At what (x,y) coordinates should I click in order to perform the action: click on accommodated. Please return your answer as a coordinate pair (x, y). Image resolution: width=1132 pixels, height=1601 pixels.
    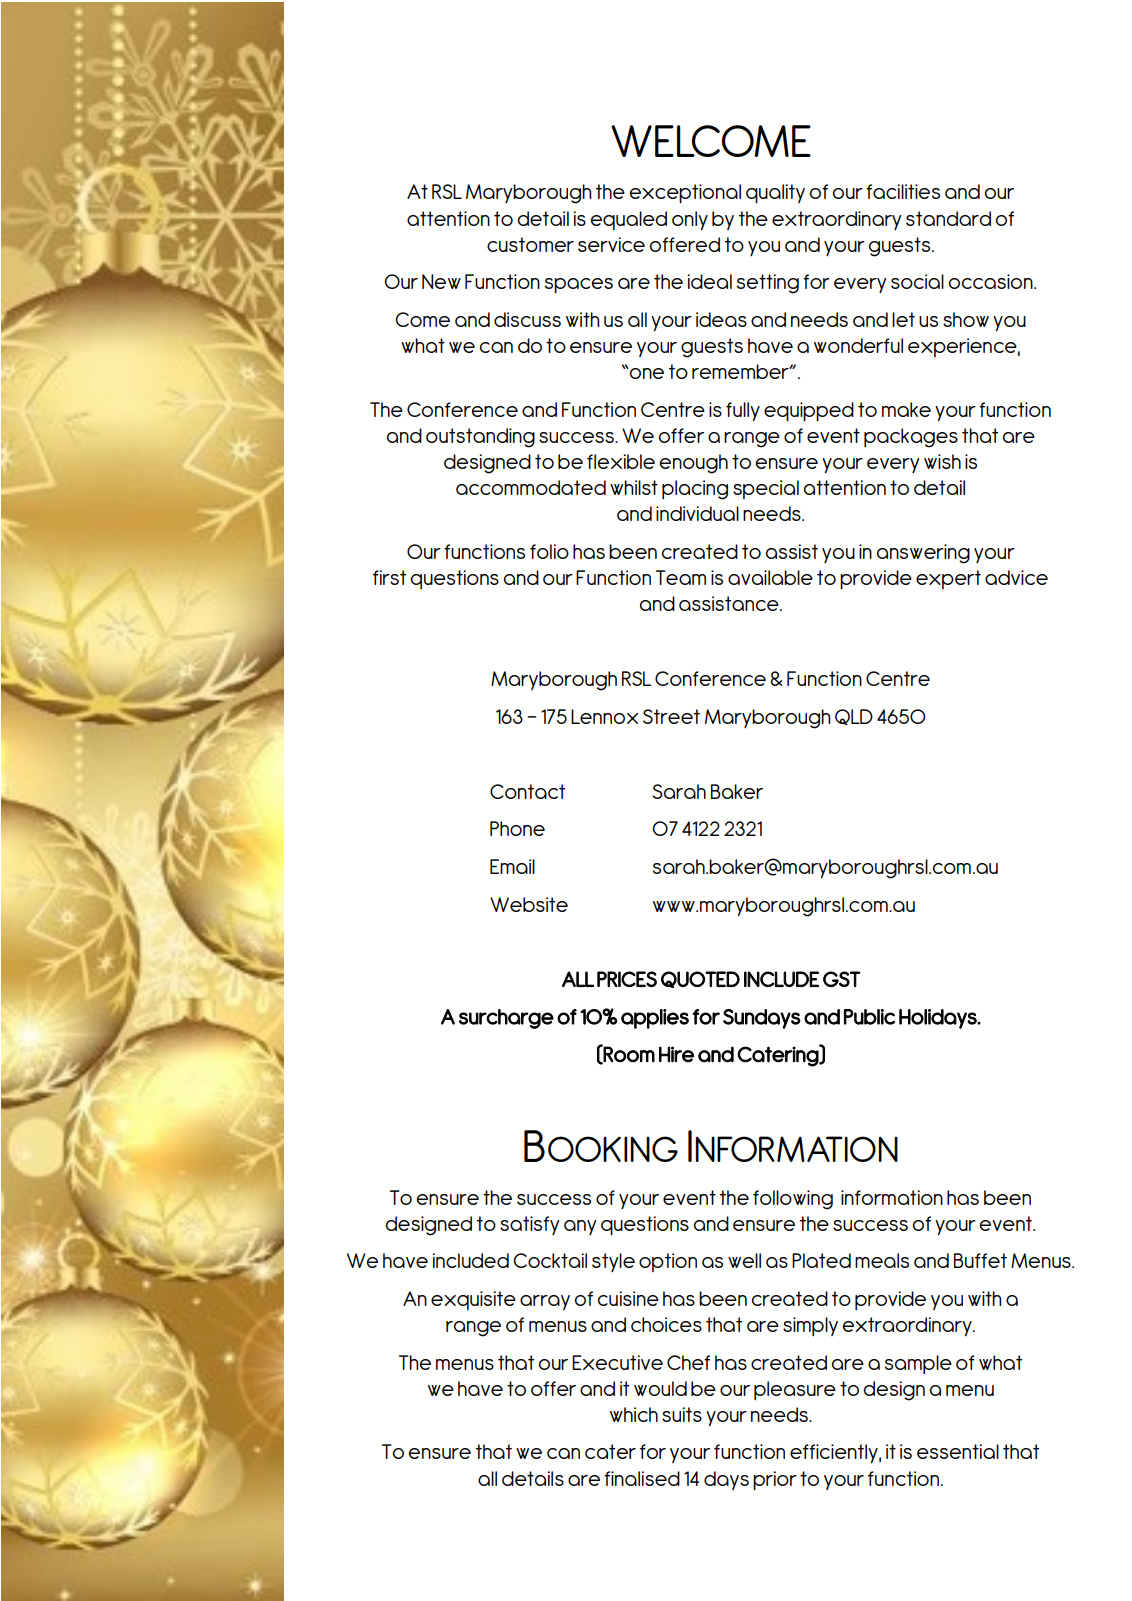
    Looking at the image, I should click on (531, 487).
